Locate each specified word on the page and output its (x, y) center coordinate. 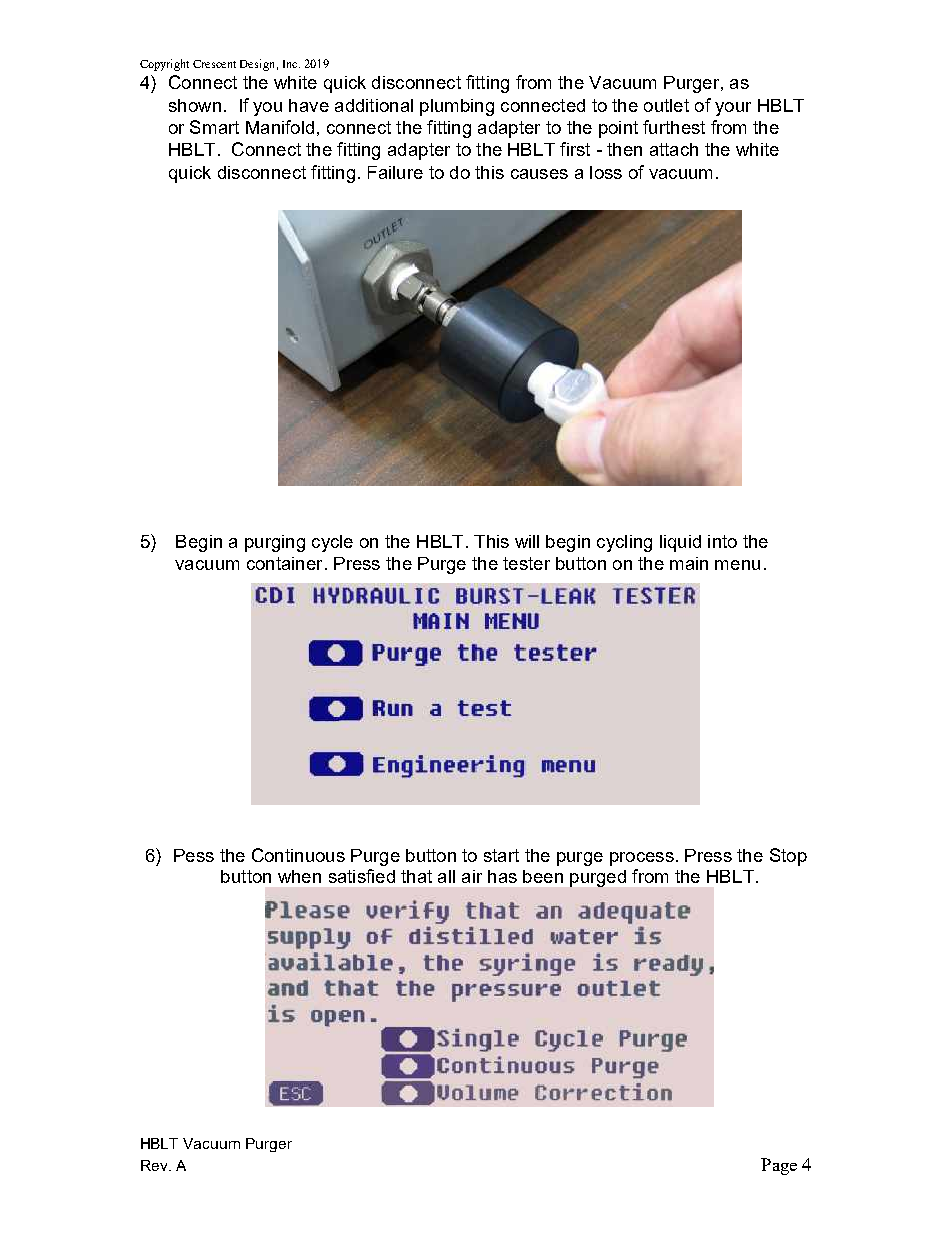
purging (275, 543)
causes (539, 174)
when (299, 876)
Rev (155, 1165)
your (733, 109)
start (501, 855)
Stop (788, 857)
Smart (214, 127)
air (472, 876)
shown (195, 105)
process (642, 859)
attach (674, 149)
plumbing (457, 107)
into (722, 541)
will (527, 541)
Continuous (298, 855)
